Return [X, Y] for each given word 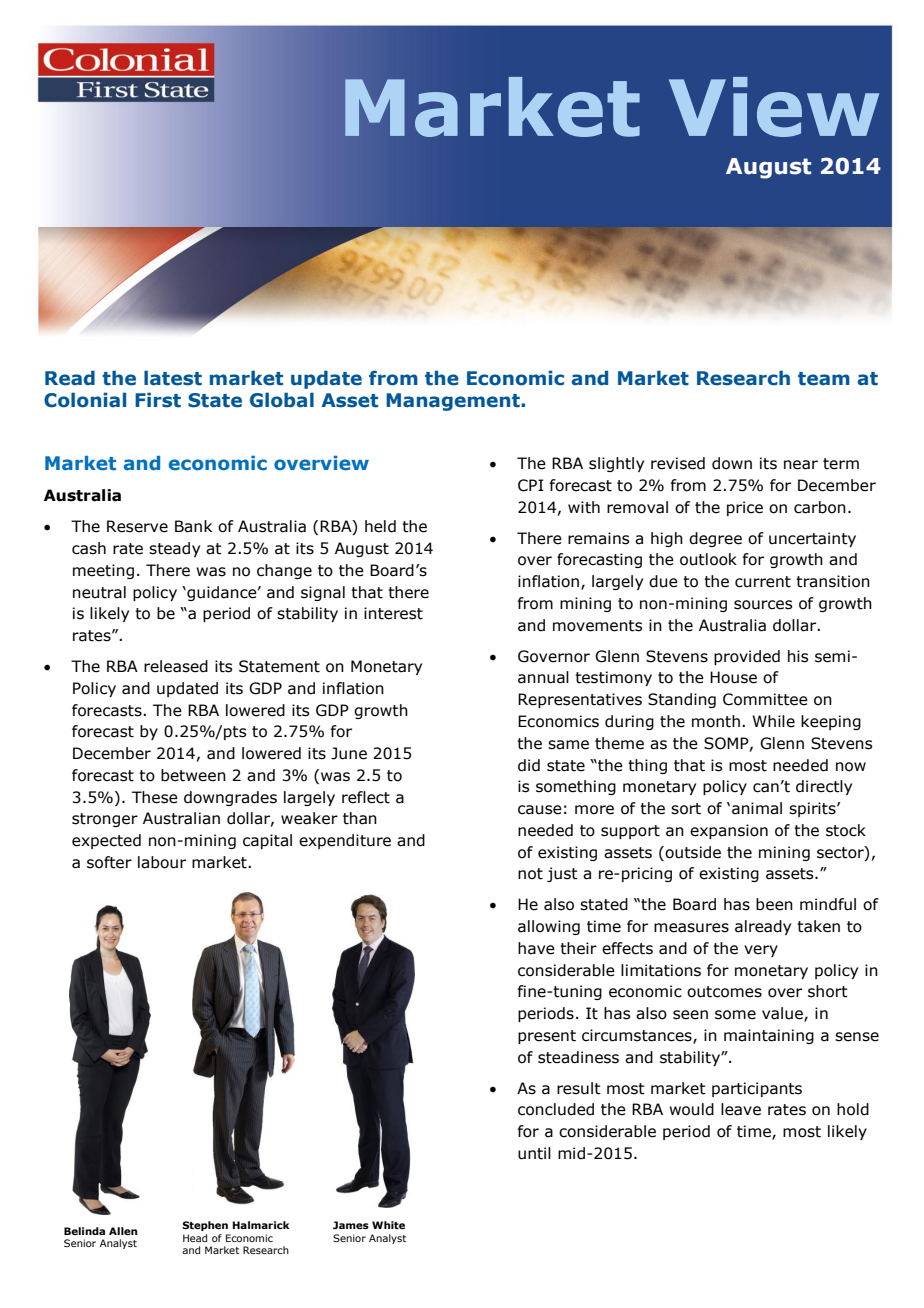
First [158, 400]
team [824, 379]
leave [741, 1109]
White [388, 1225]
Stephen [205, 1226]
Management [454, 402]
